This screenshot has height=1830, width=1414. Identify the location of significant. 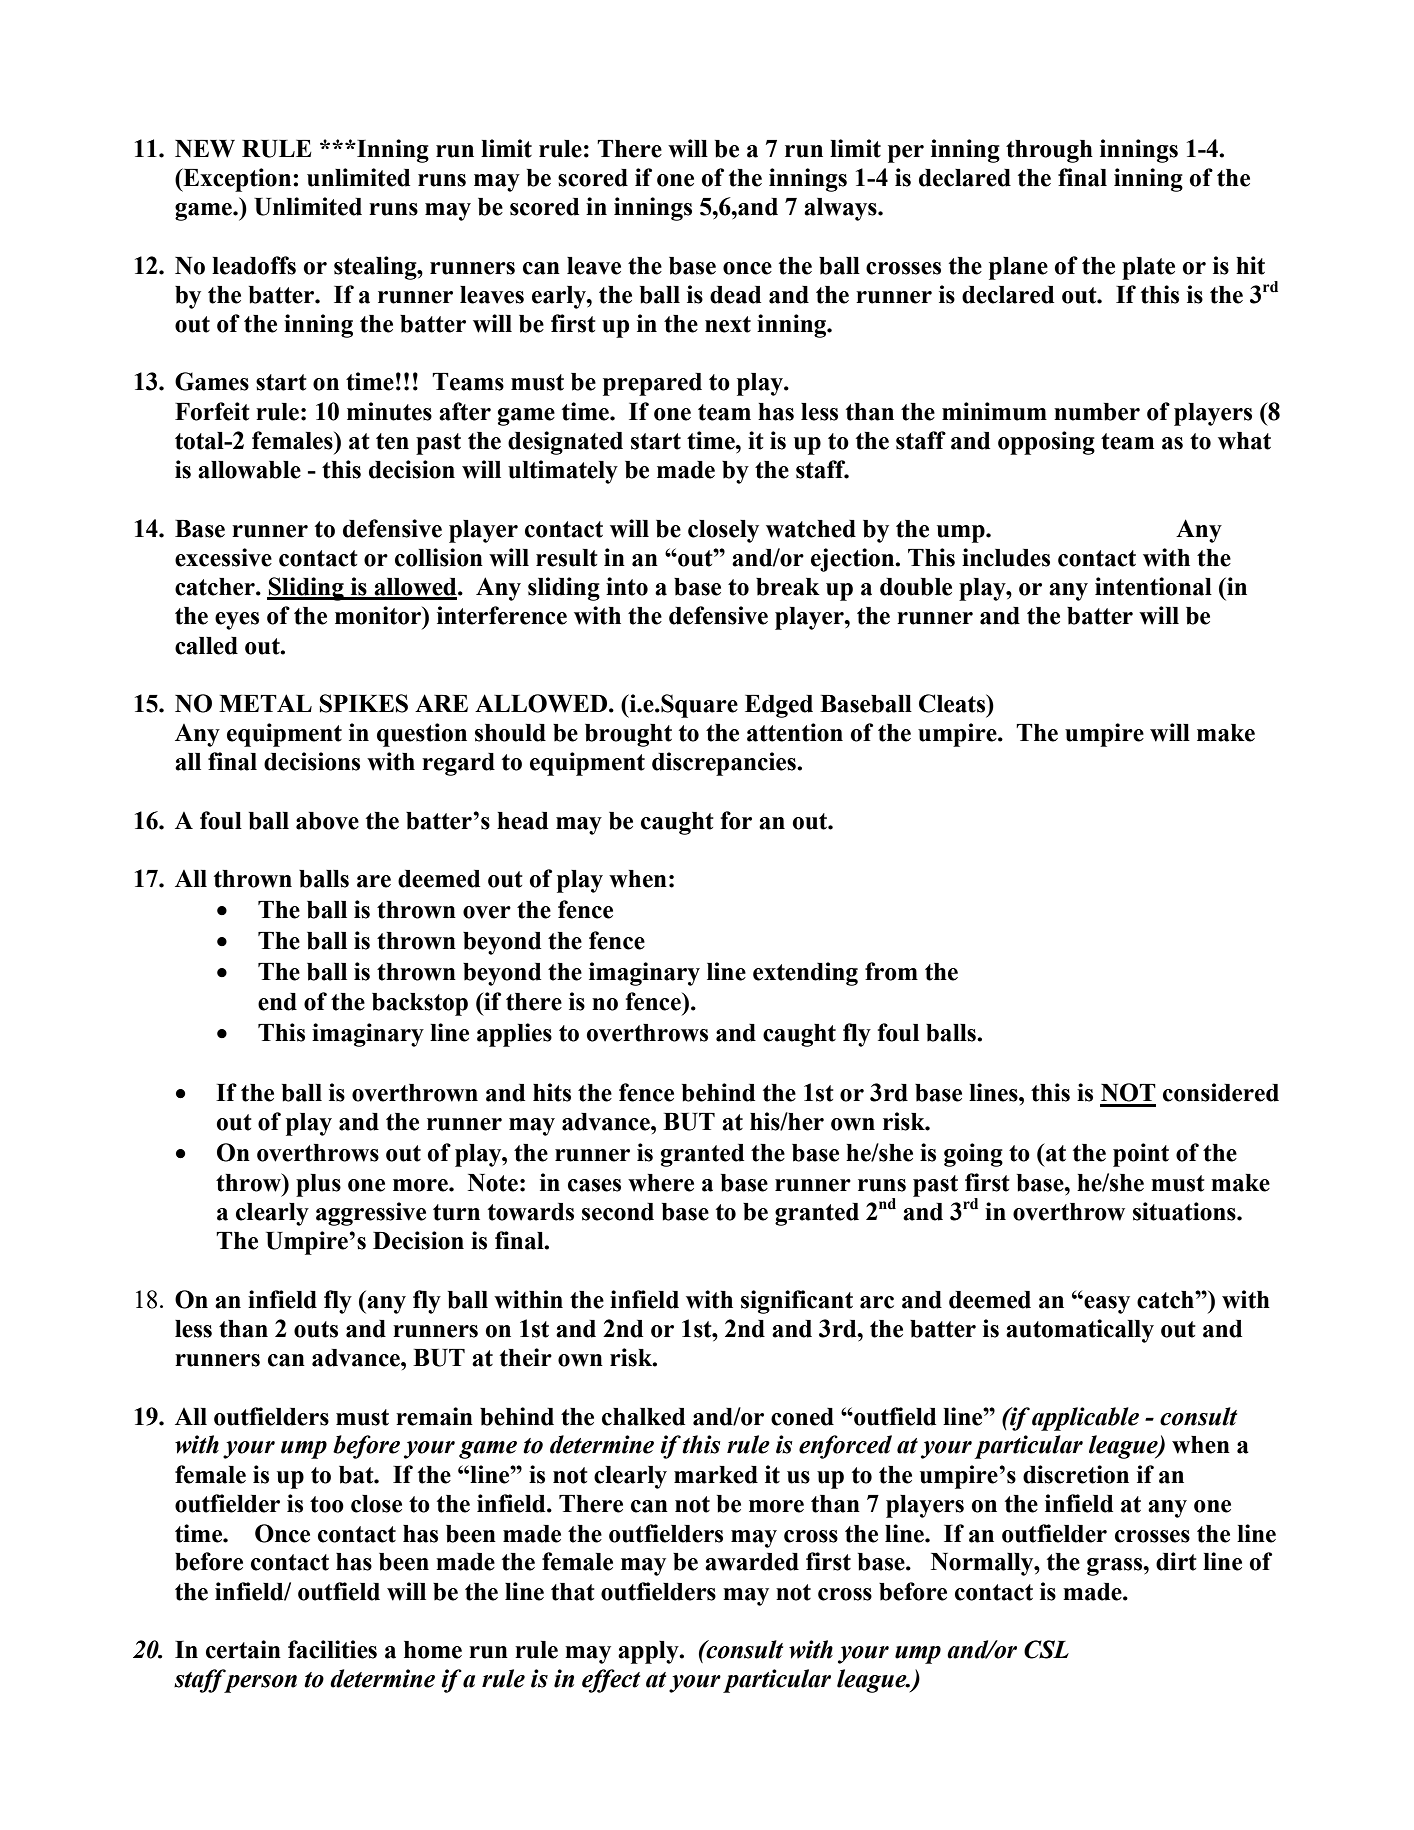
(797, 1302).
